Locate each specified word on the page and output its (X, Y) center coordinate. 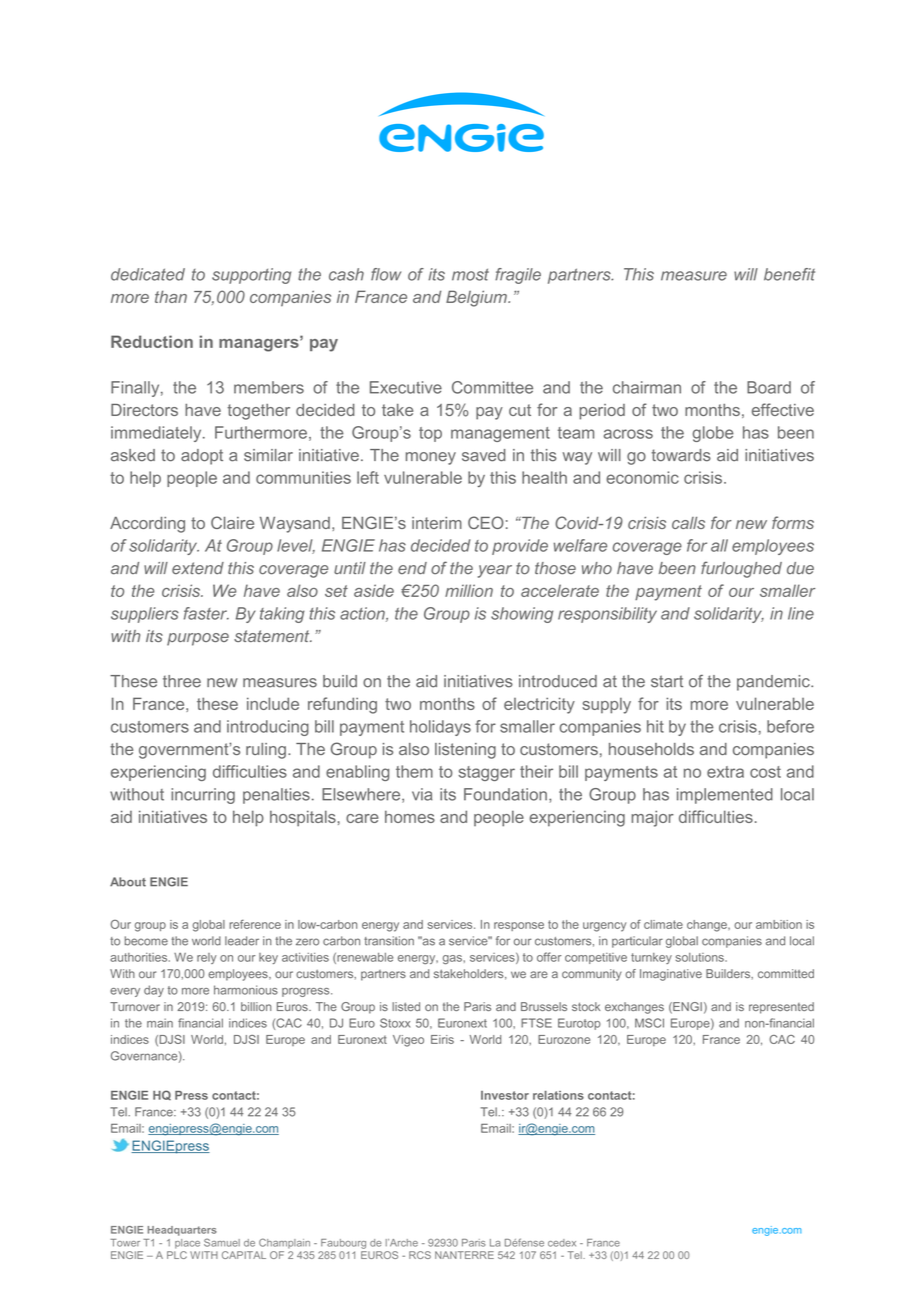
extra (725, 772)
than (171, 296)
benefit (789, 274)
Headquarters (182, 1231)
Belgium (477, 298)
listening (465, 751)
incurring (203, 796)
